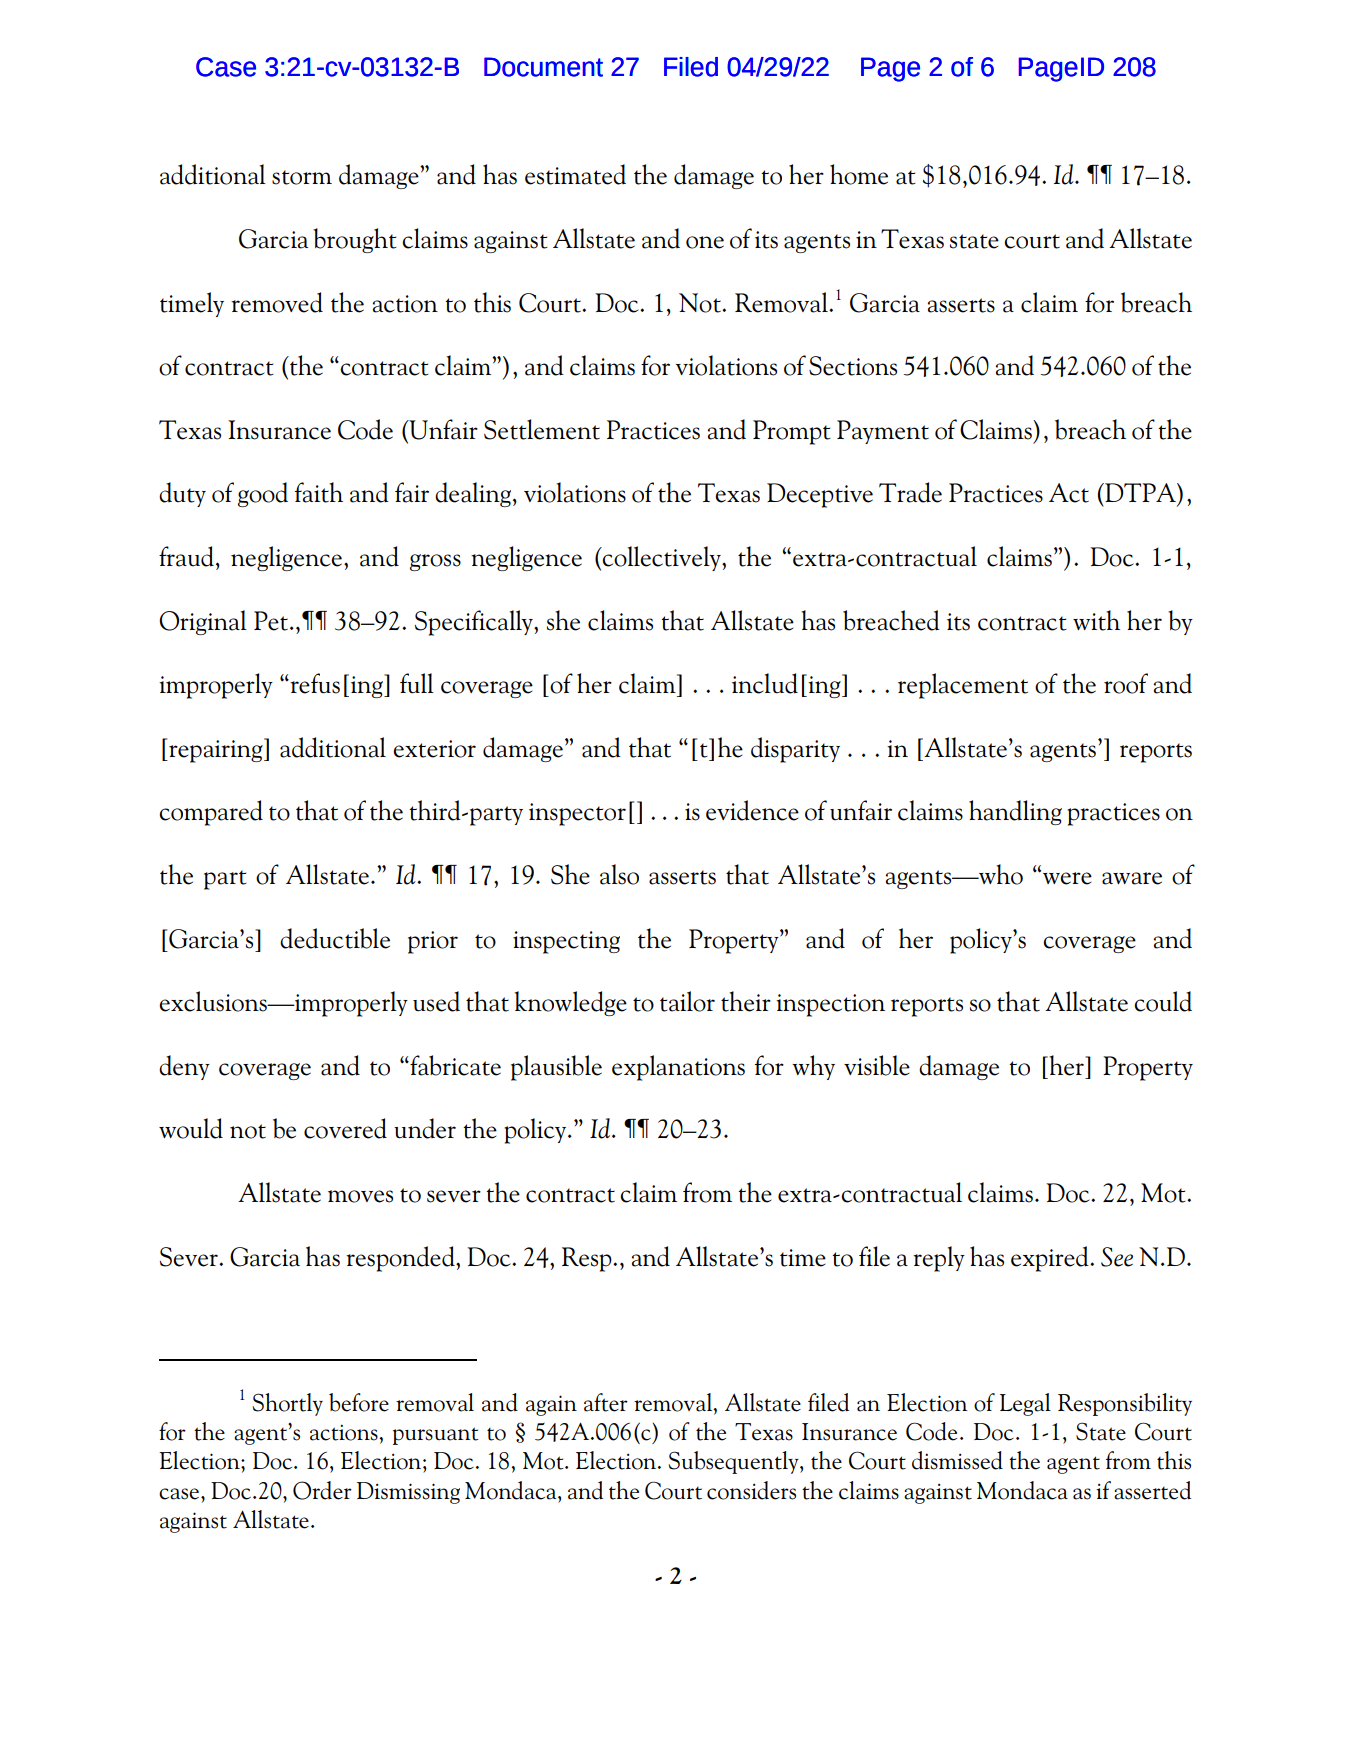  I want to click on home, so click(859, 174).
